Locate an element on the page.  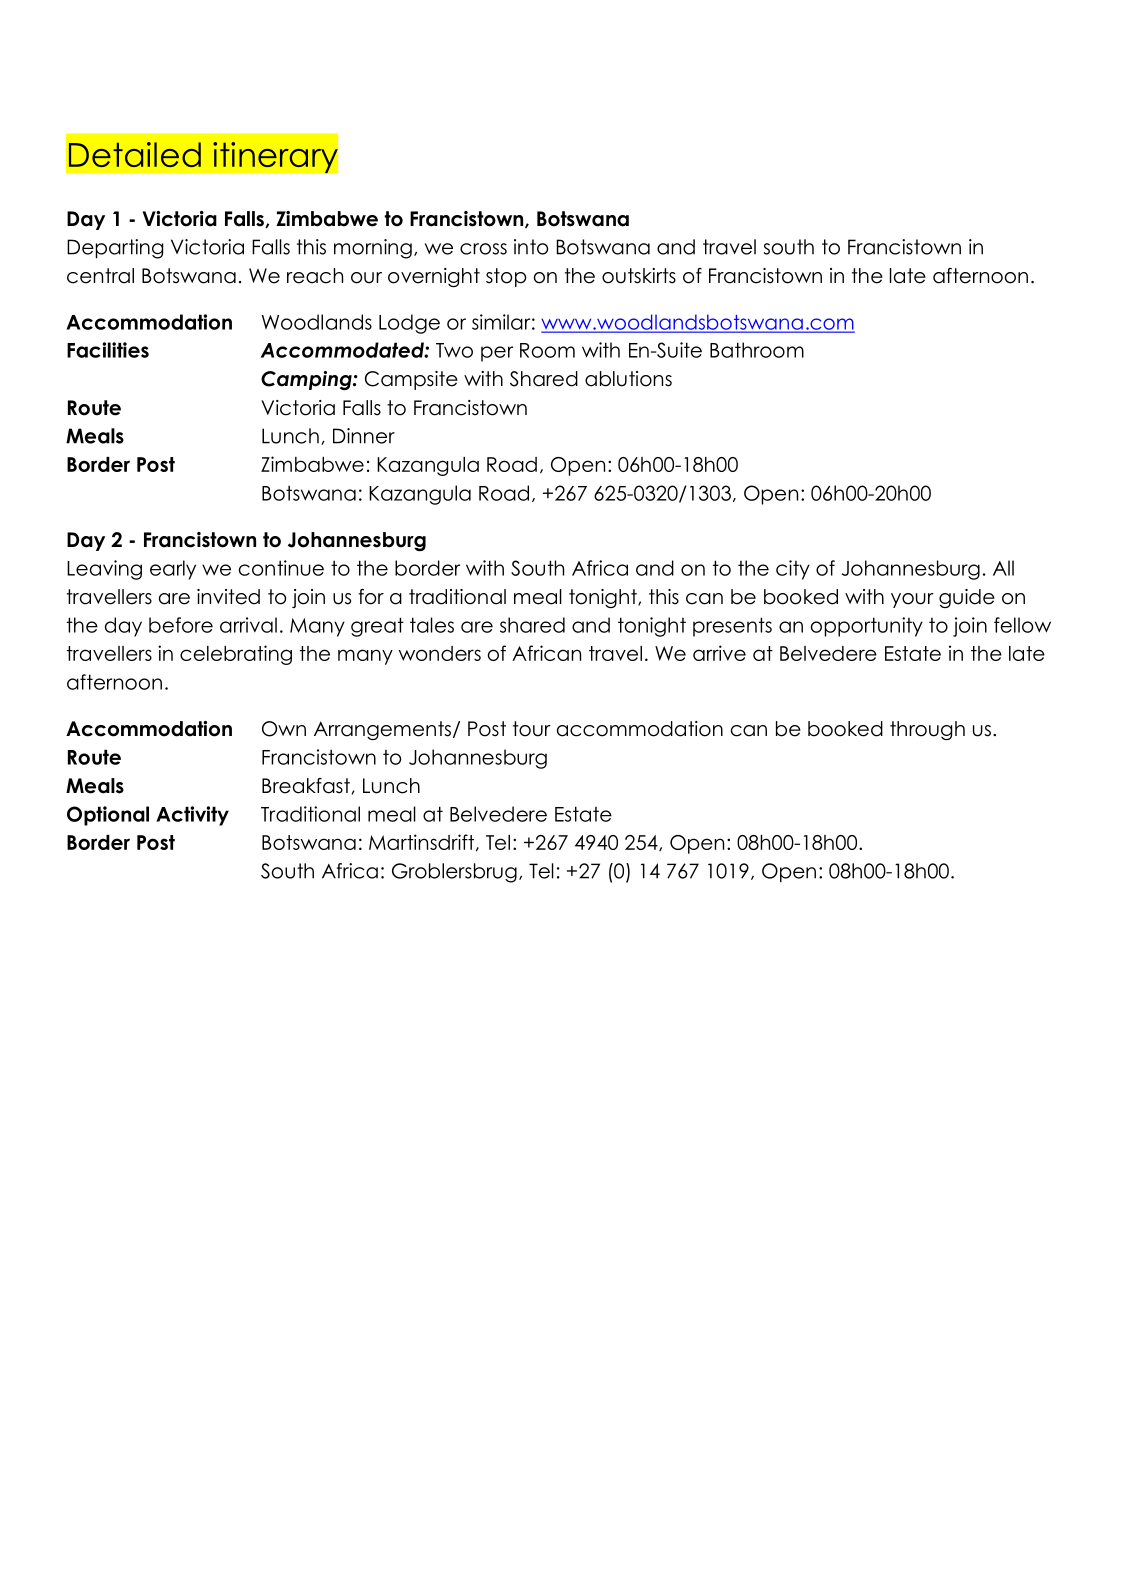
your is located at coordinates (912, 600).
